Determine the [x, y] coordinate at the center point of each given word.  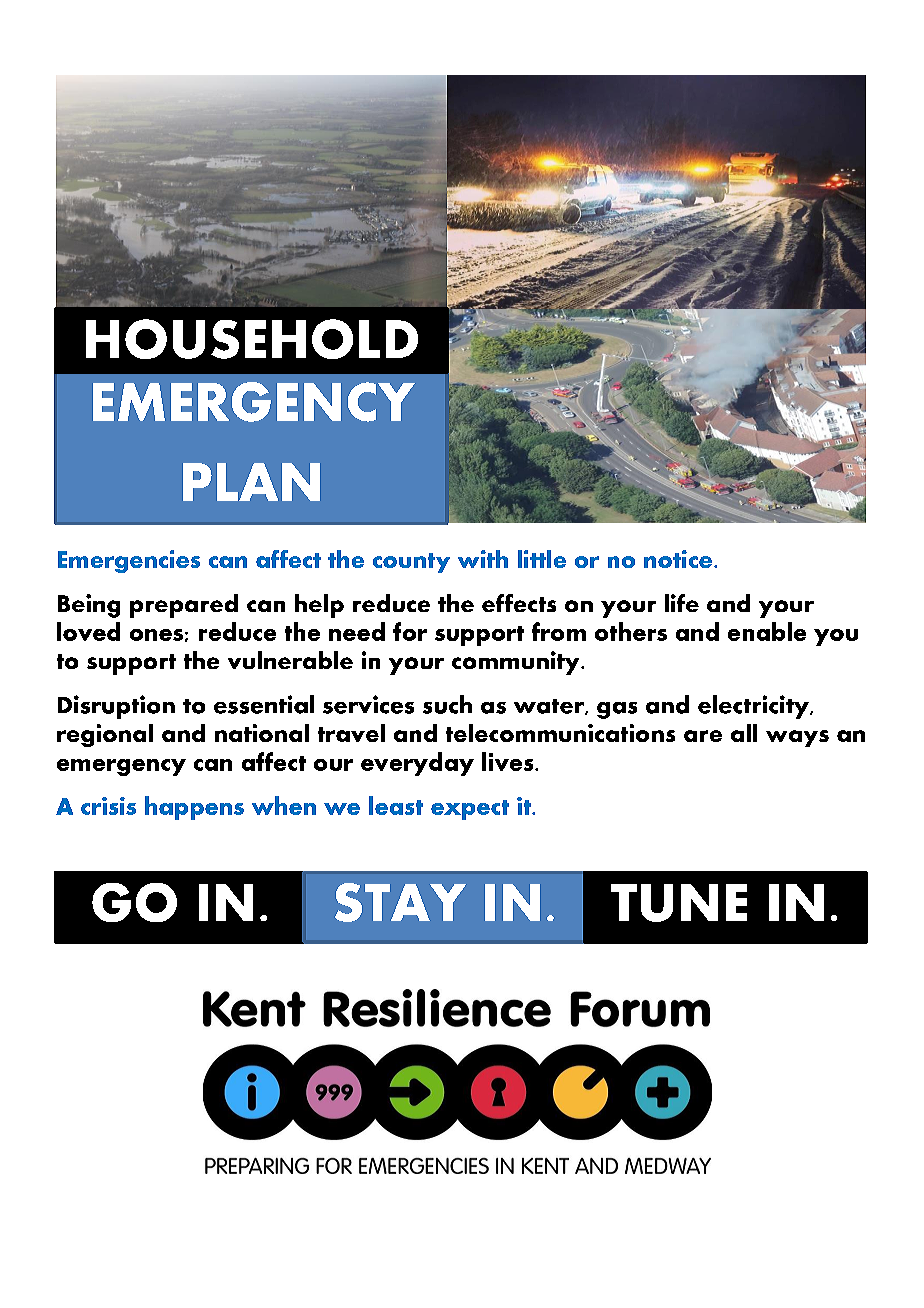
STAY [400, 902]
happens [194, 808]
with [483, 559]
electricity [754, 707]
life [682, 603]
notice [678, 559]
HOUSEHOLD [252, 339]
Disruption [116, 707]
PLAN [251, 482]
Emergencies [129, 561]
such [447, 704]
